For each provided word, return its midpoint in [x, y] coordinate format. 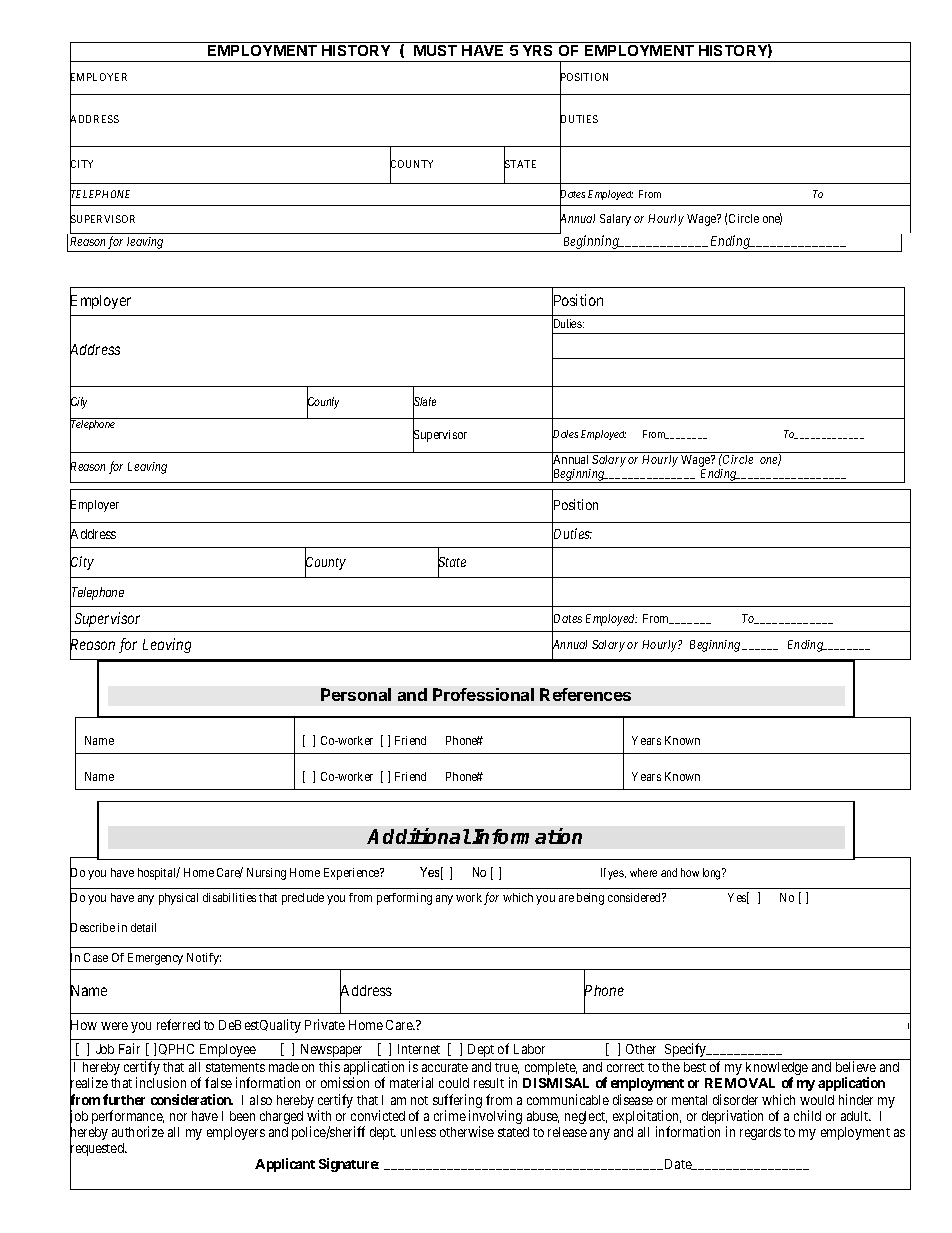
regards [760, 1133]
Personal [356, 694]
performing [404, 899]
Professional [483, 694]
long [713, 874]
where [643, 872]
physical [178, 899]
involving [495, 1118]
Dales [565, 435]
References [585, 694]
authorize [138, 1131]
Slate [424, 402]
